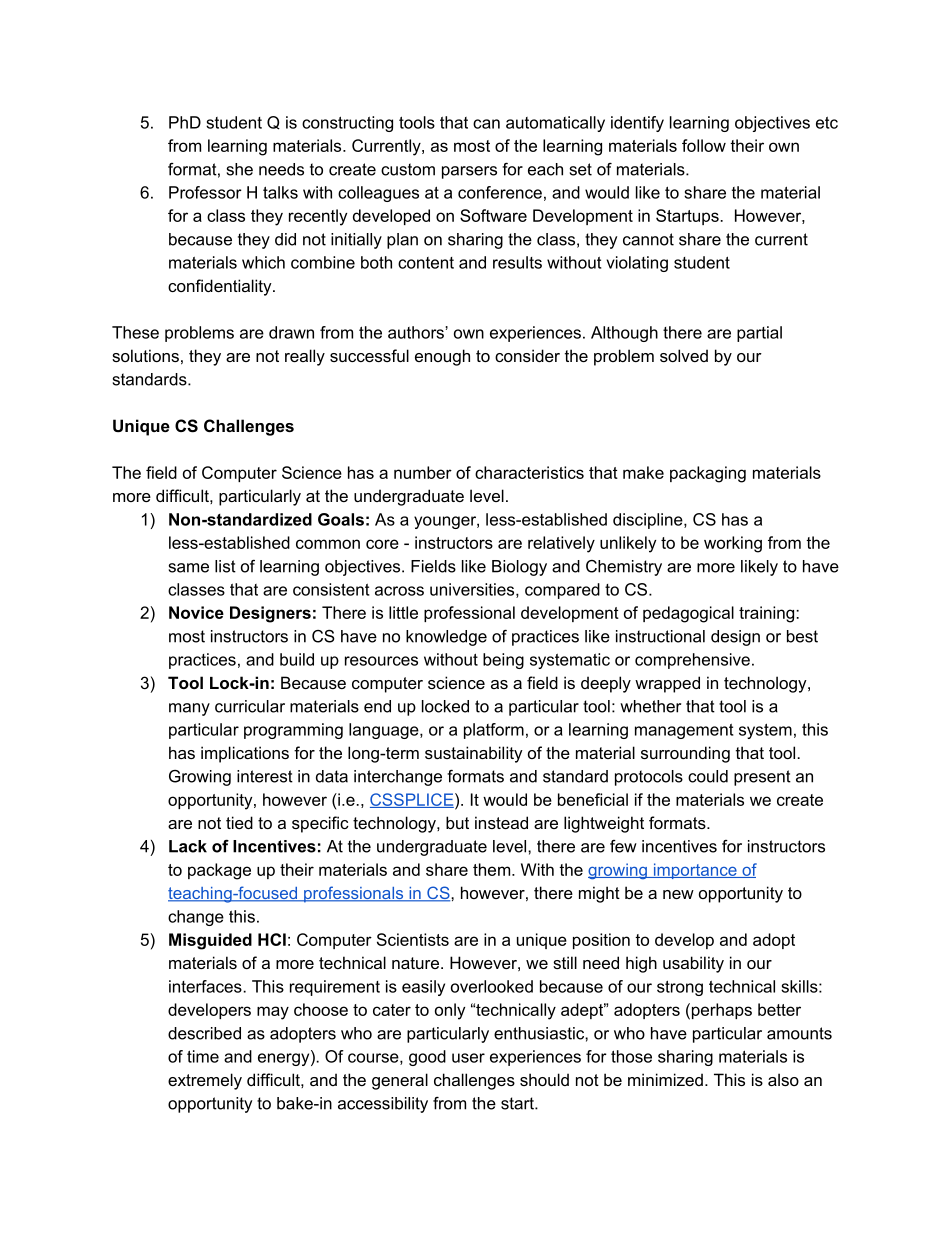  Describe the element at coordinates (205, 1081) in the screenshot. I see `extremely` at that location.
